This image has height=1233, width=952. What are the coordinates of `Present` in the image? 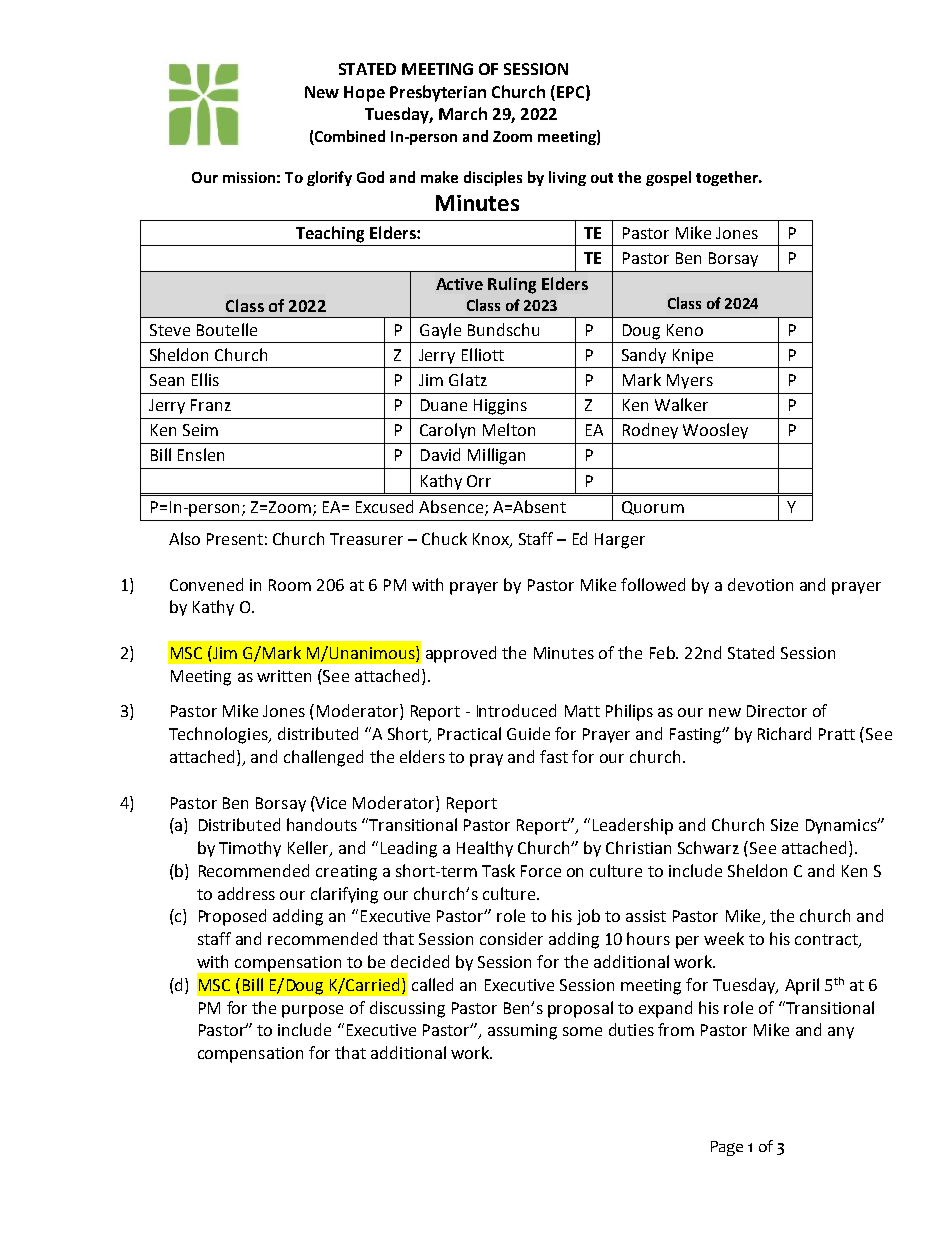 It's located at (235, 539).
